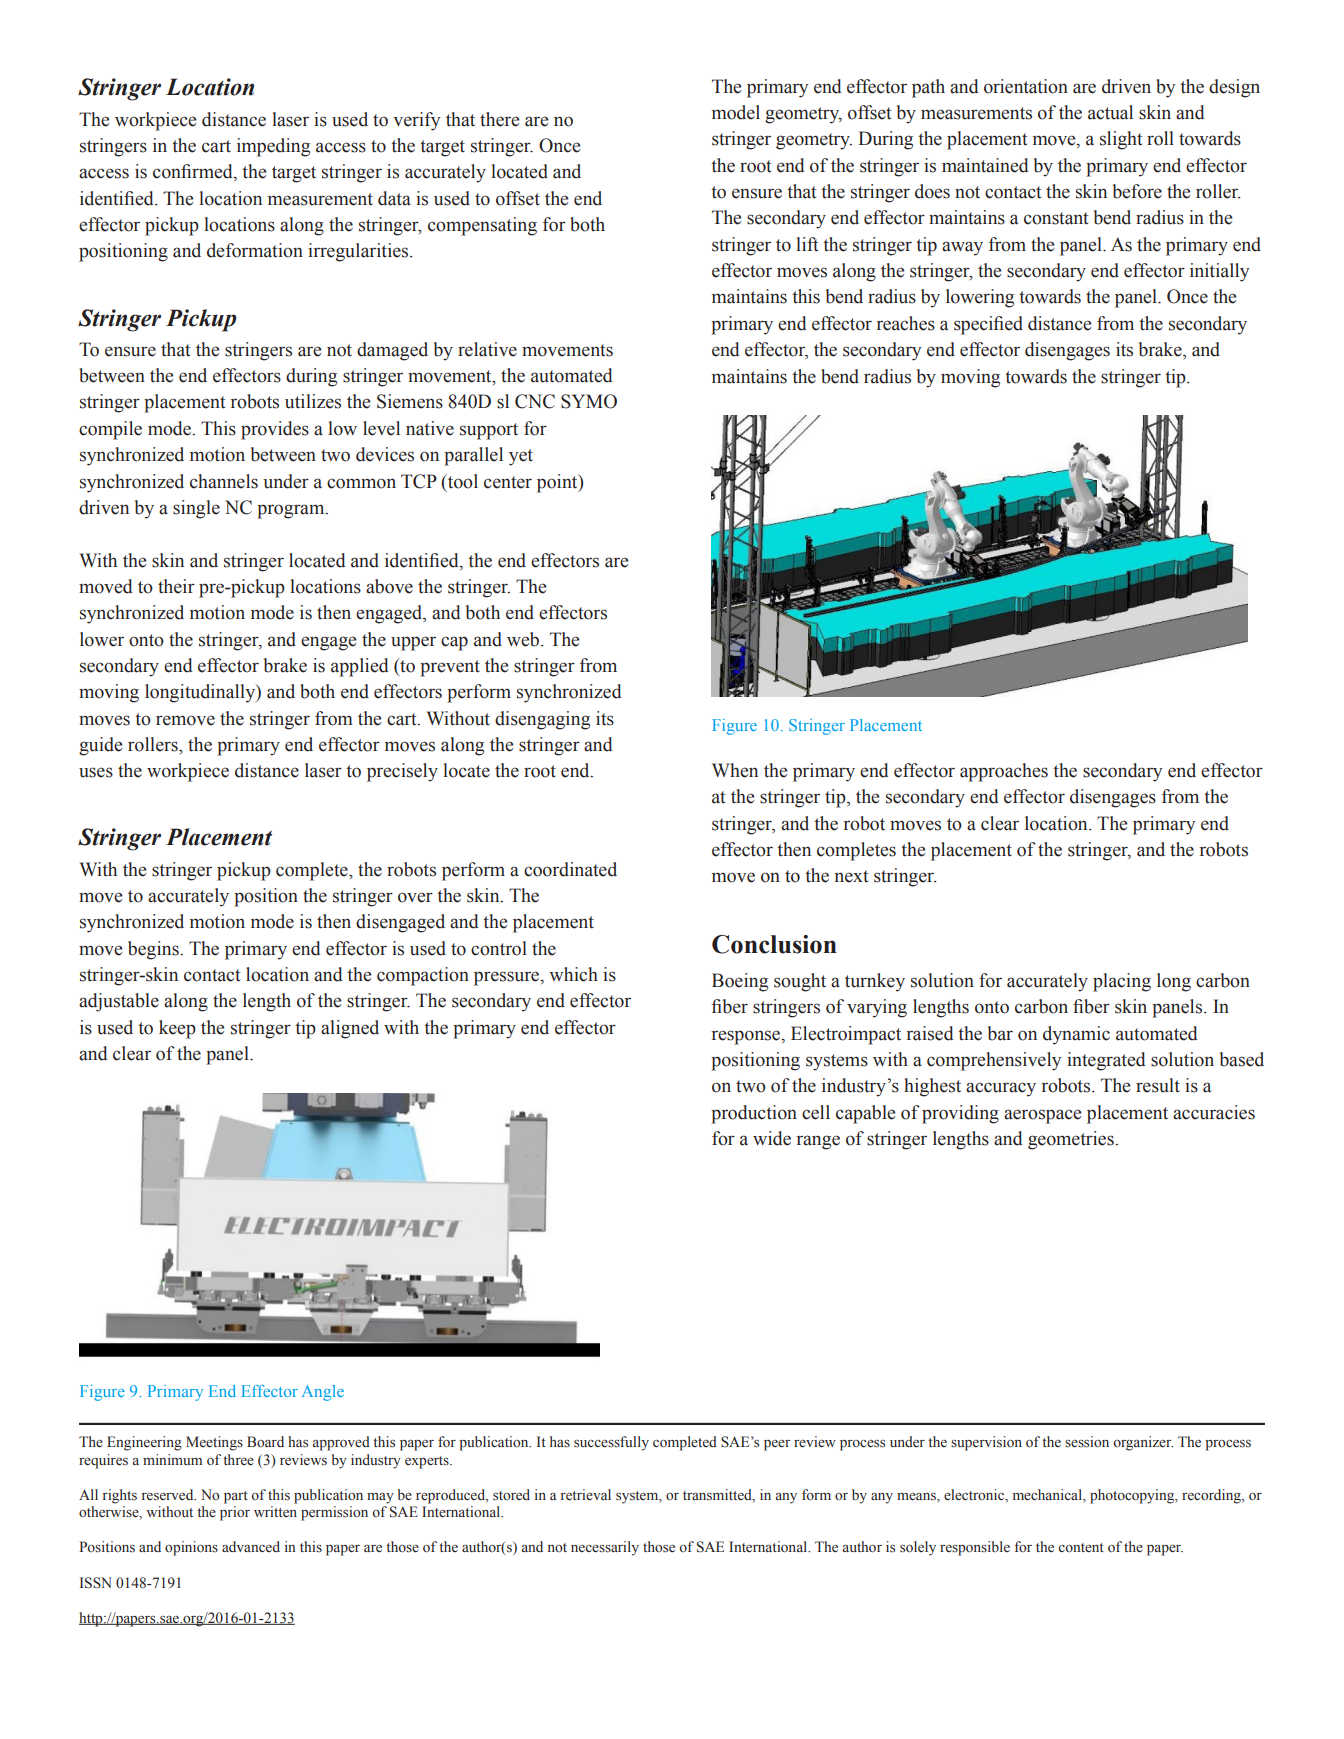 The height and width of the screenshot is (1739, 1344). What do you see at coordinates (1106, 1061) in the screenshot?
I see `integrated` at bounding box center [1106, 1061].
